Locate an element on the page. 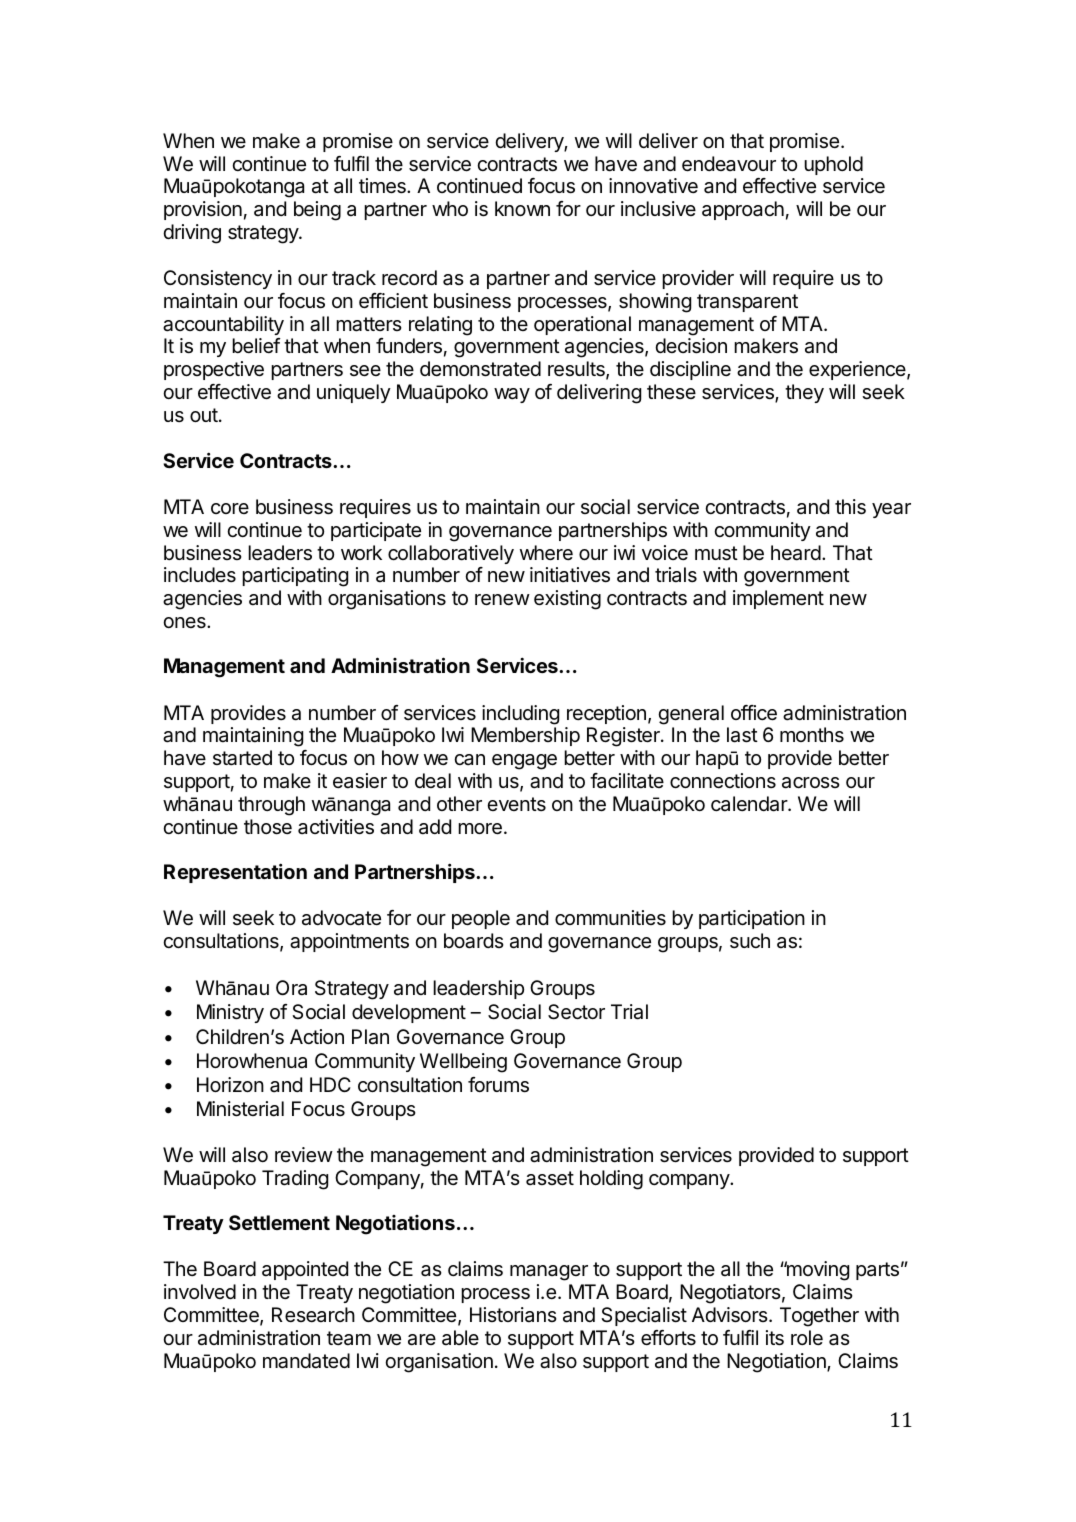  where is located at coordinates (546, 553).
